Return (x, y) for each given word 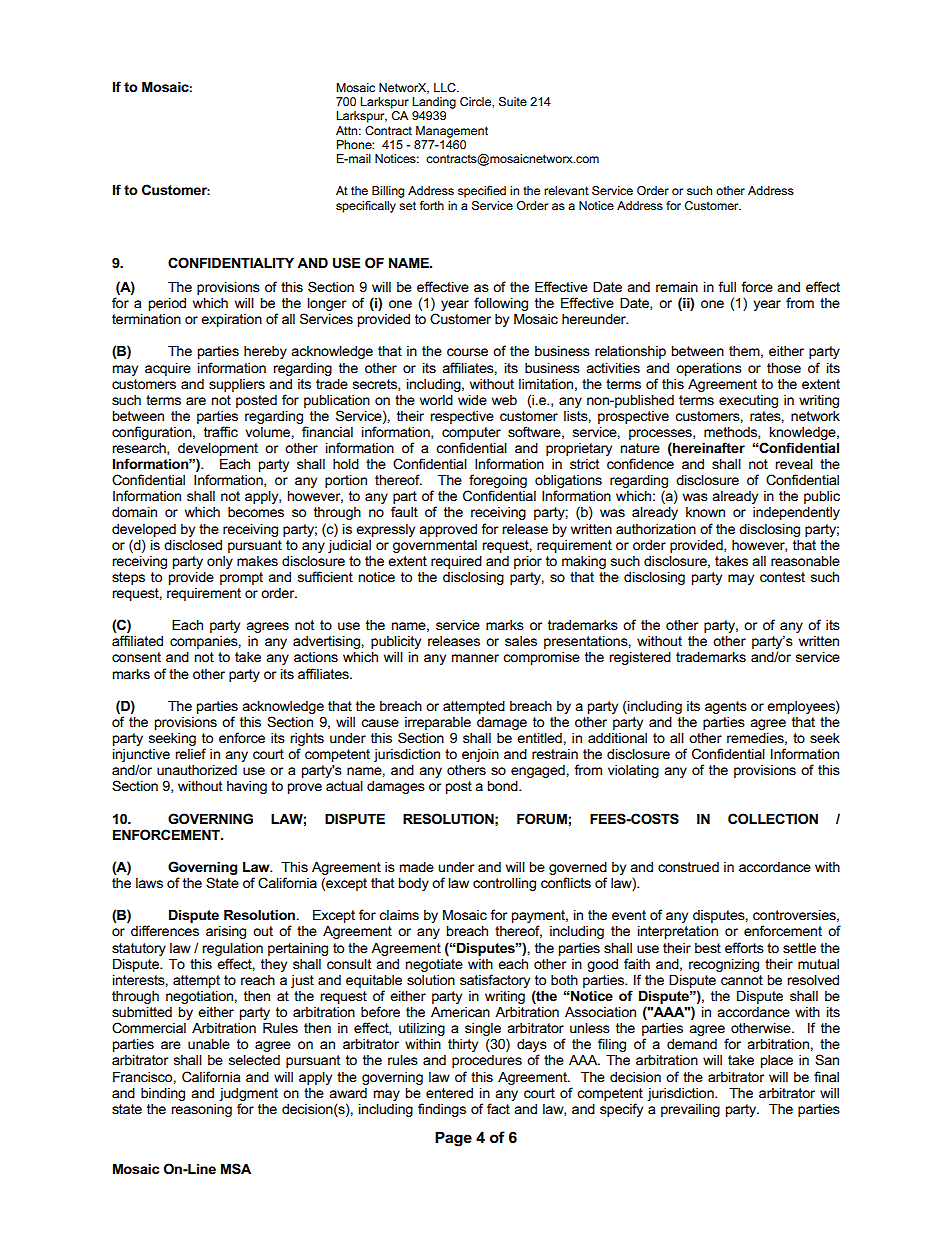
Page (453, 1139)
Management (452, 132)
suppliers (237, 385)
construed (688, 867)
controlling (504, 884)
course (467, 352)
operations (709, 369)
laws (149, 883)
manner (475, 658)
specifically (366, 207)
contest (782, 577)
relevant (566, 190)
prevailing (690, 1110)
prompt (241, 578)
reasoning (201, 1110)
